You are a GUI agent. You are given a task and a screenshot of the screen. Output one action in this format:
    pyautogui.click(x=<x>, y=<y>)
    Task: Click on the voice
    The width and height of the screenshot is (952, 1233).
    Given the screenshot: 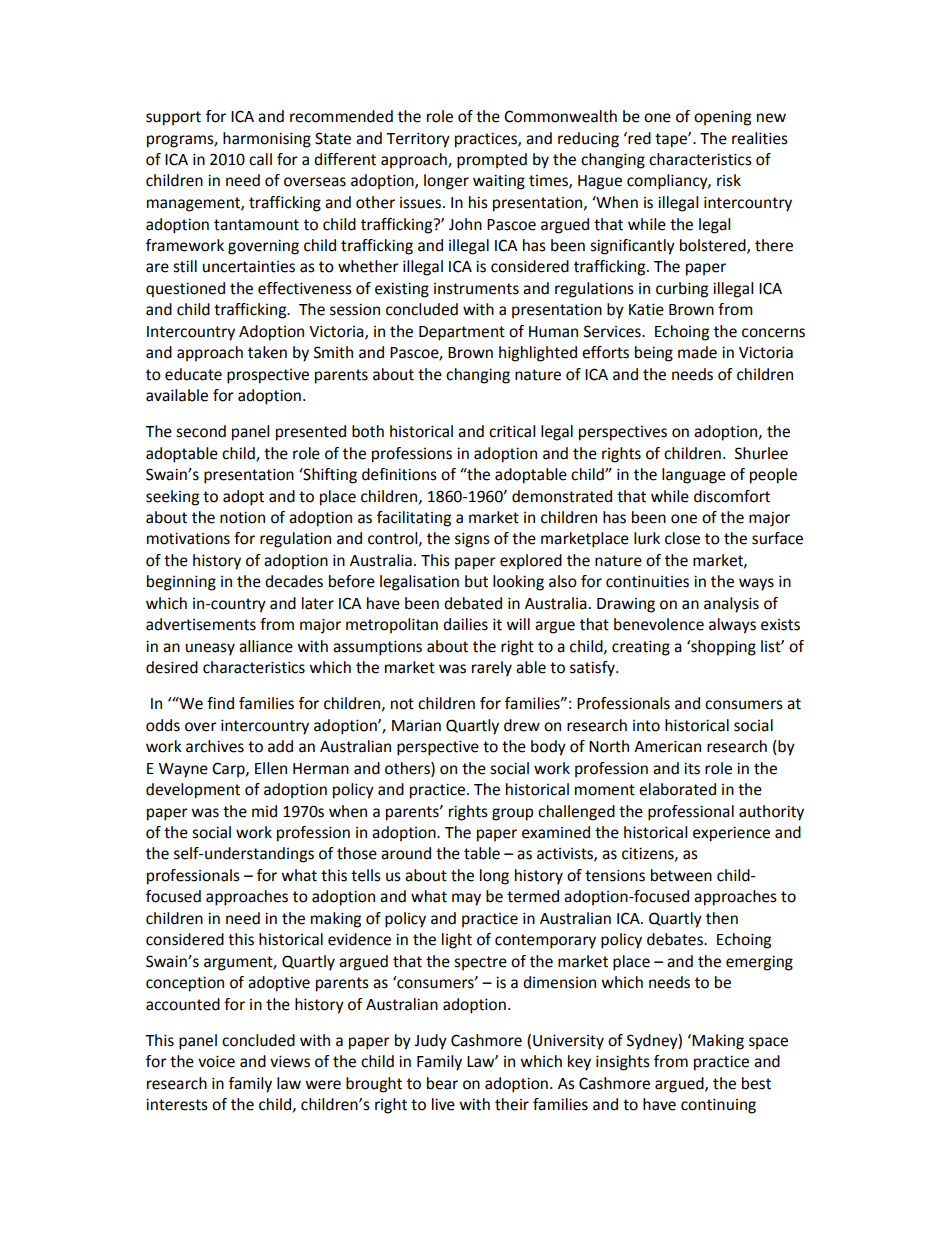 What is the action you would take?
    pyautogui.click(x=216, y=1061)
